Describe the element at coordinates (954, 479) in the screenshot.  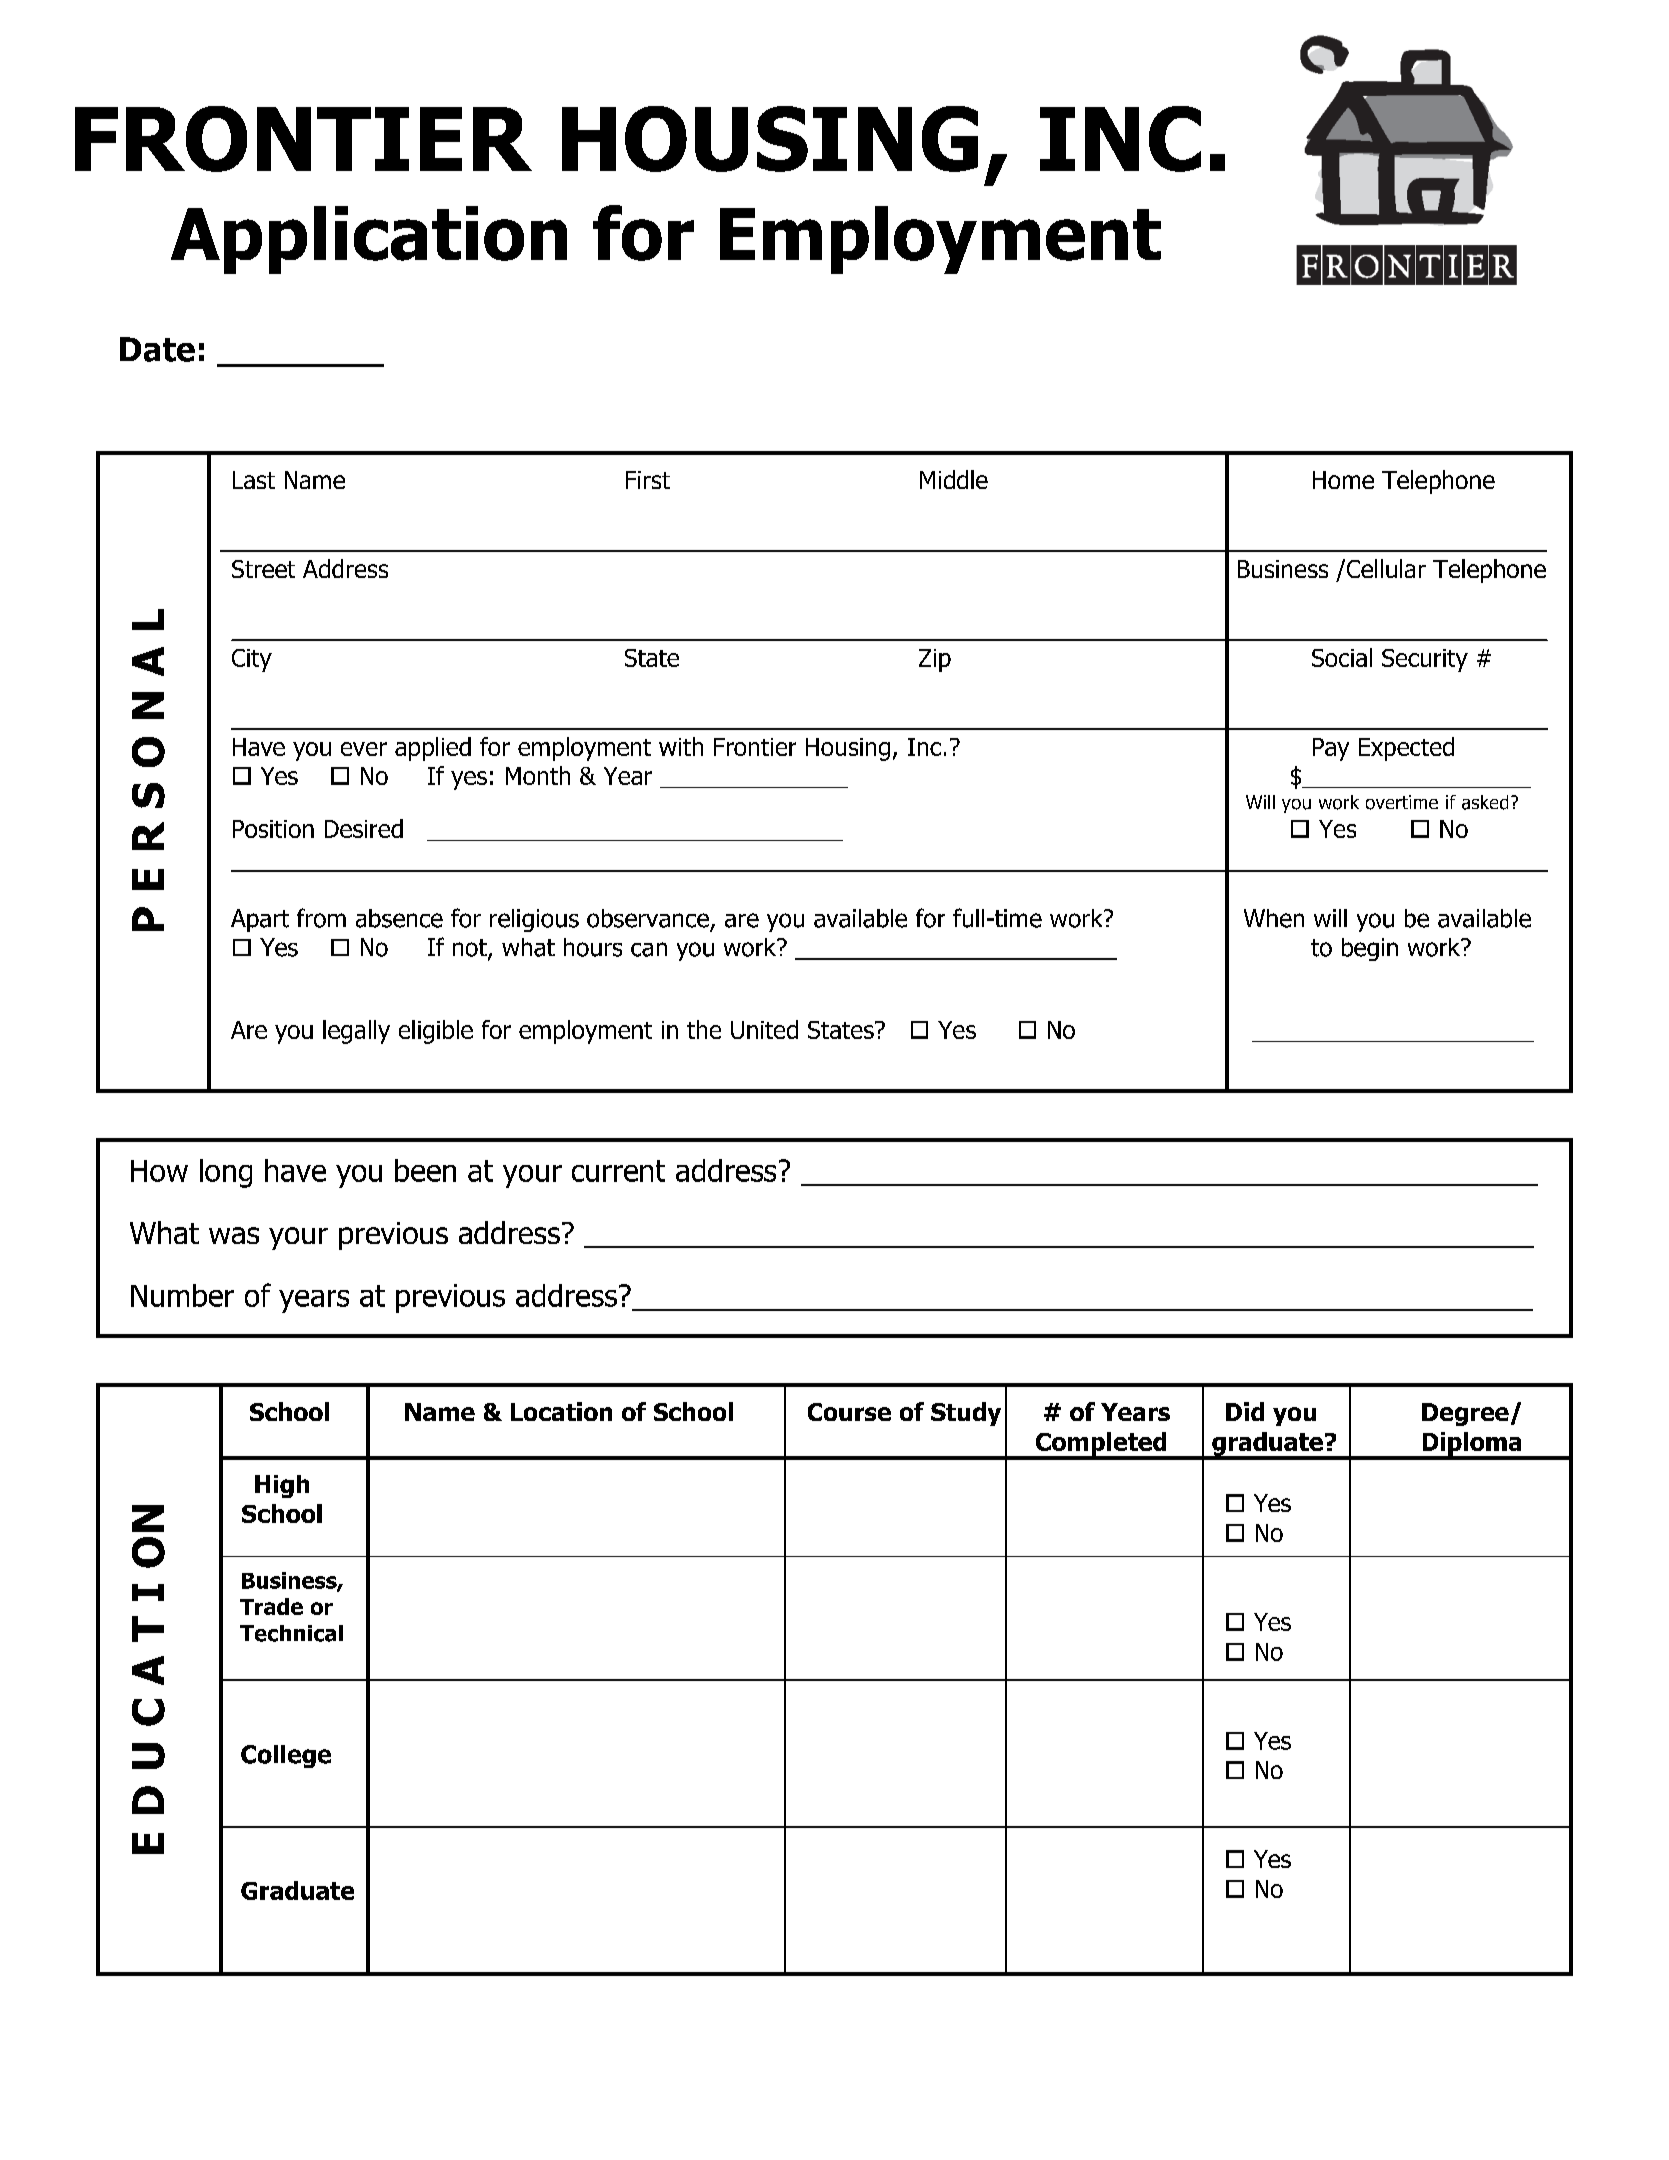
I see `Middle` at that location.
